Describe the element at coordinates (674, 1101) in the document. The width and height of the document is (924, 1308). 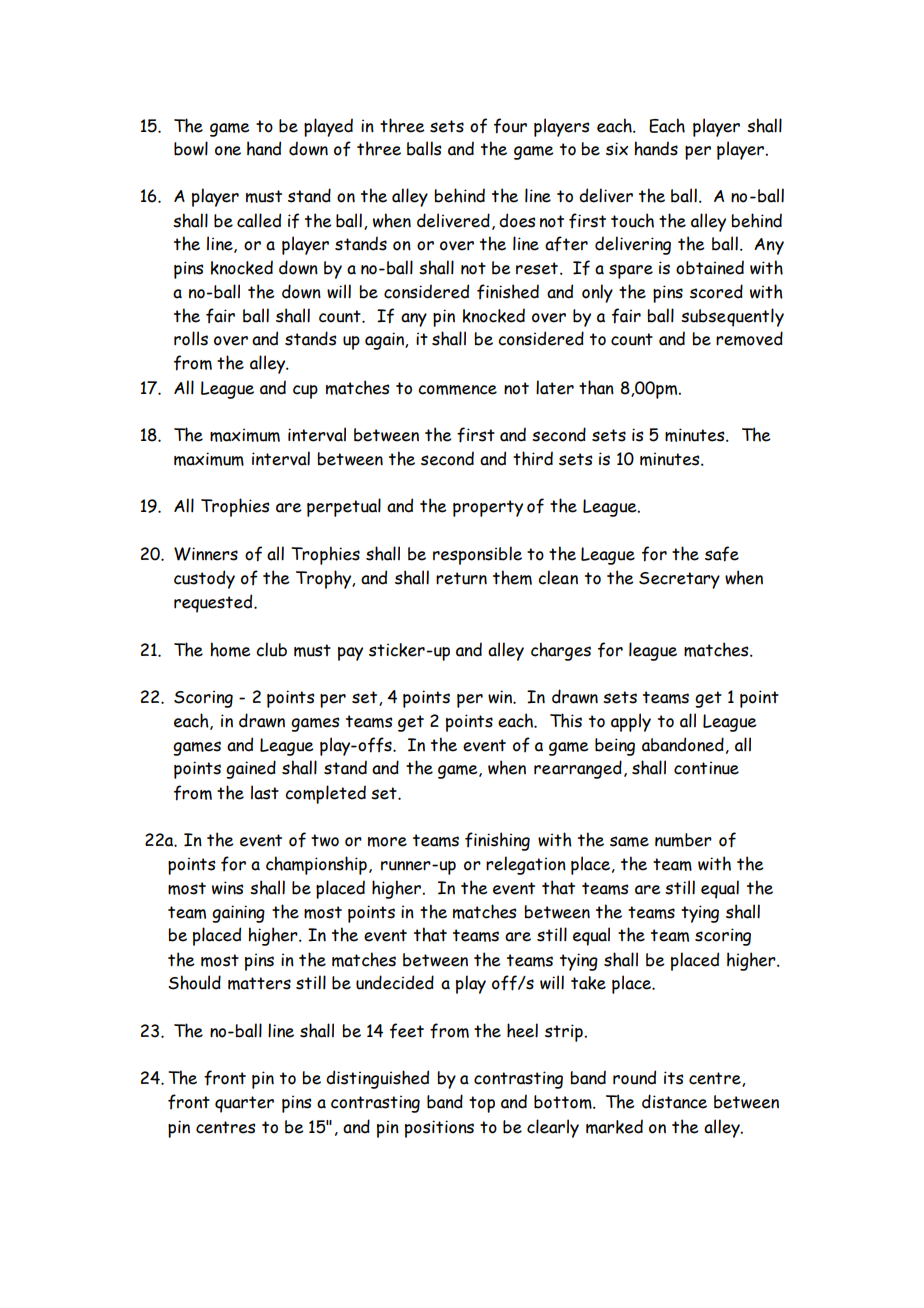
I see `distance` at that location.
